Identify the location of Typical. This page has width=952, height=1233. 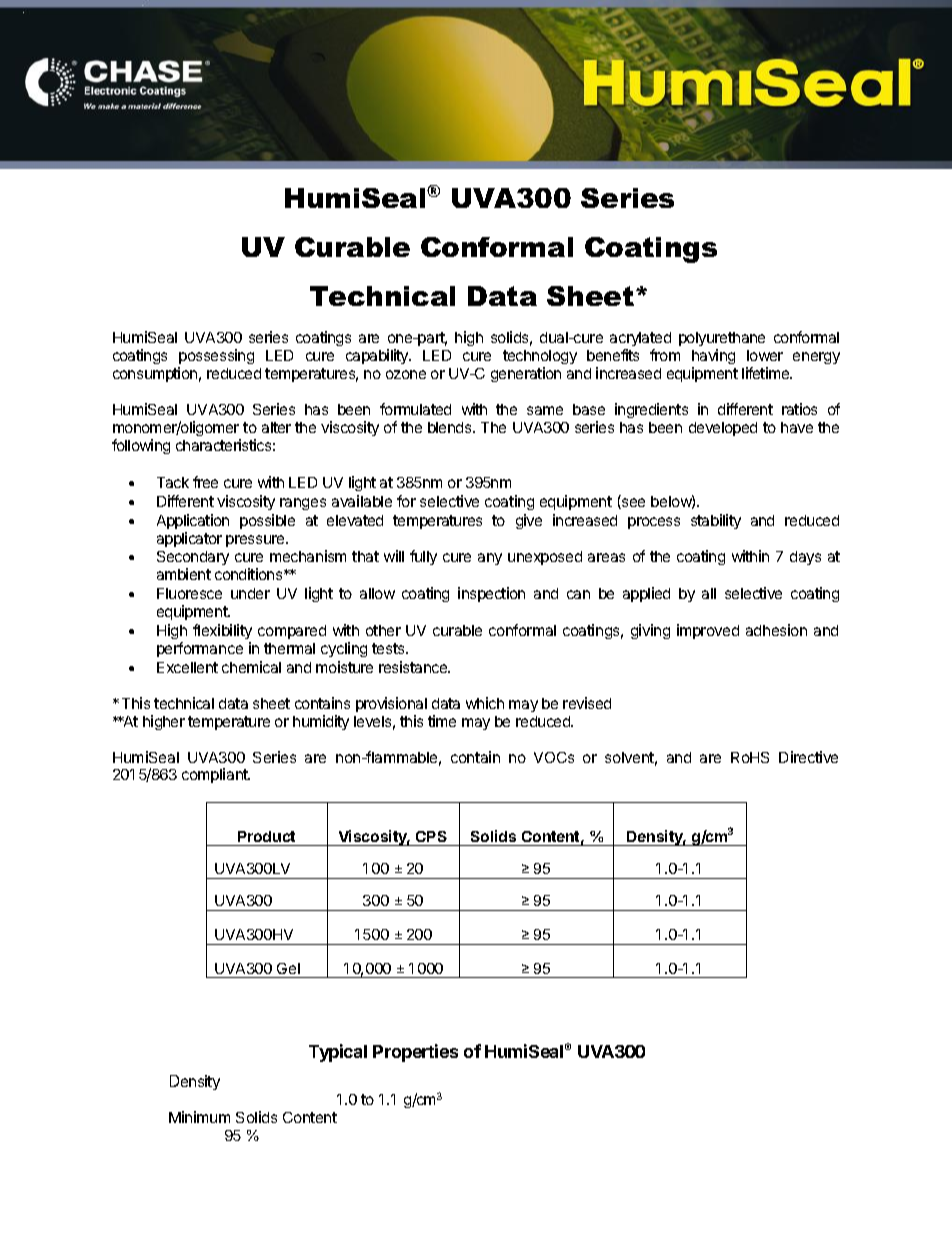
(338, 1053).
